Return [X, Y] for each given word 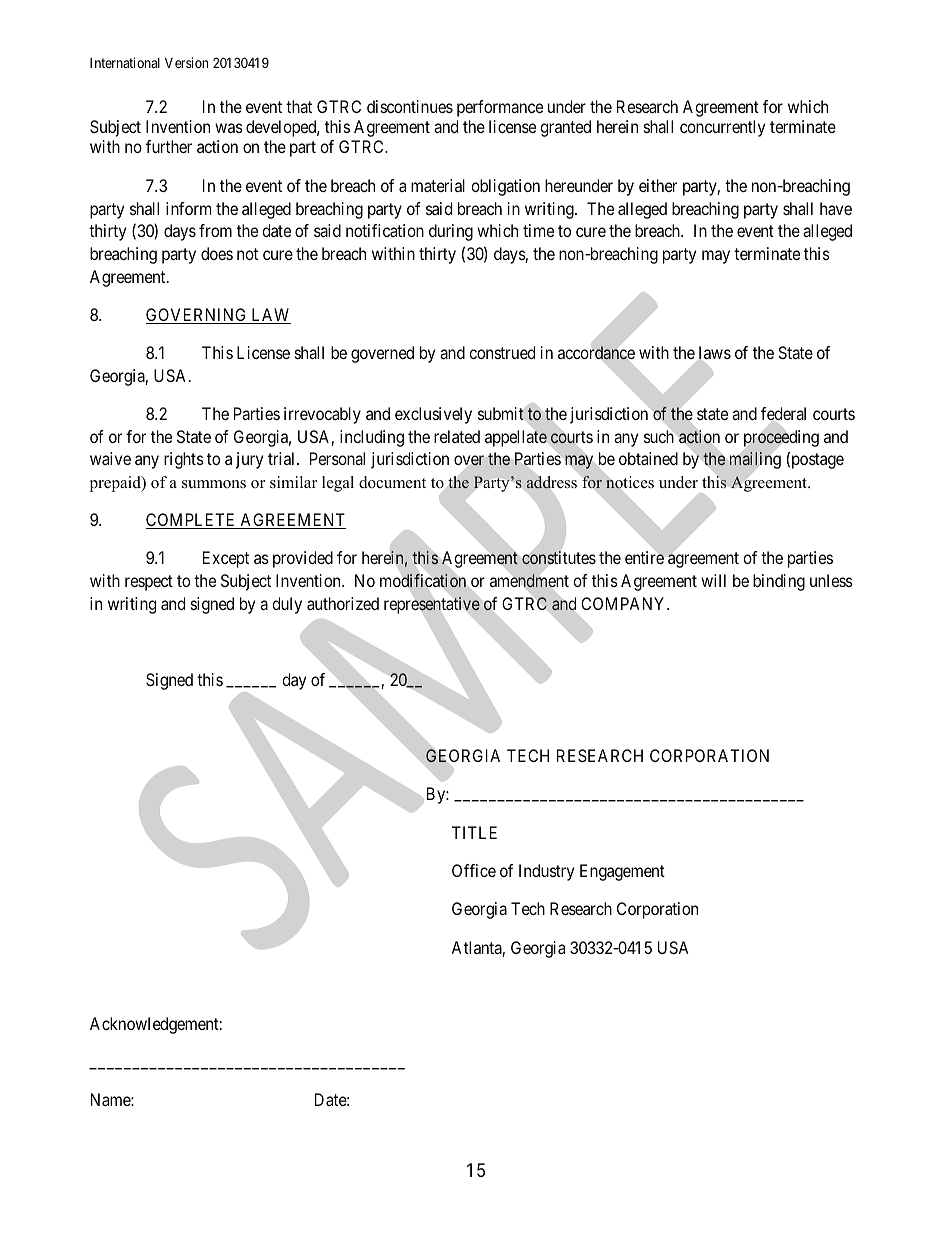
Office [474, 870]
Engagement [622, 872]
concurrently [722, 128]
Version [186, 62]
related [457, 436]
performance [500, 108]
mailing [755, 460]
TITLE [474, 832]
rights [184, 460]
